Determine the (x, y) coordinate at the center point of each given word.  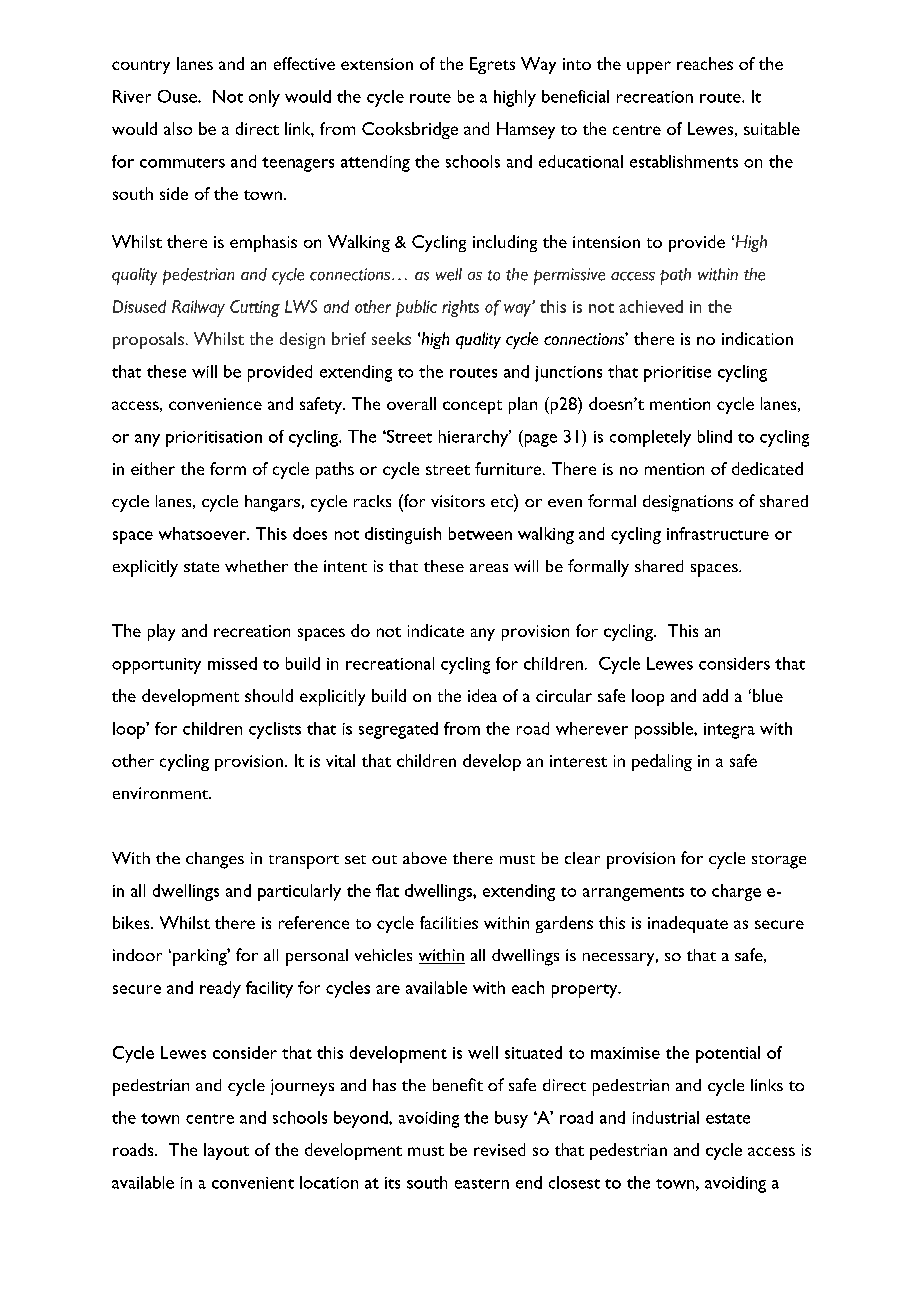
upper (649, 67)
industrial (666, 1117)
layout (226, 1151)
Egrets (492, 65)
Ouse (178, 96)
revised (499, 1149)
